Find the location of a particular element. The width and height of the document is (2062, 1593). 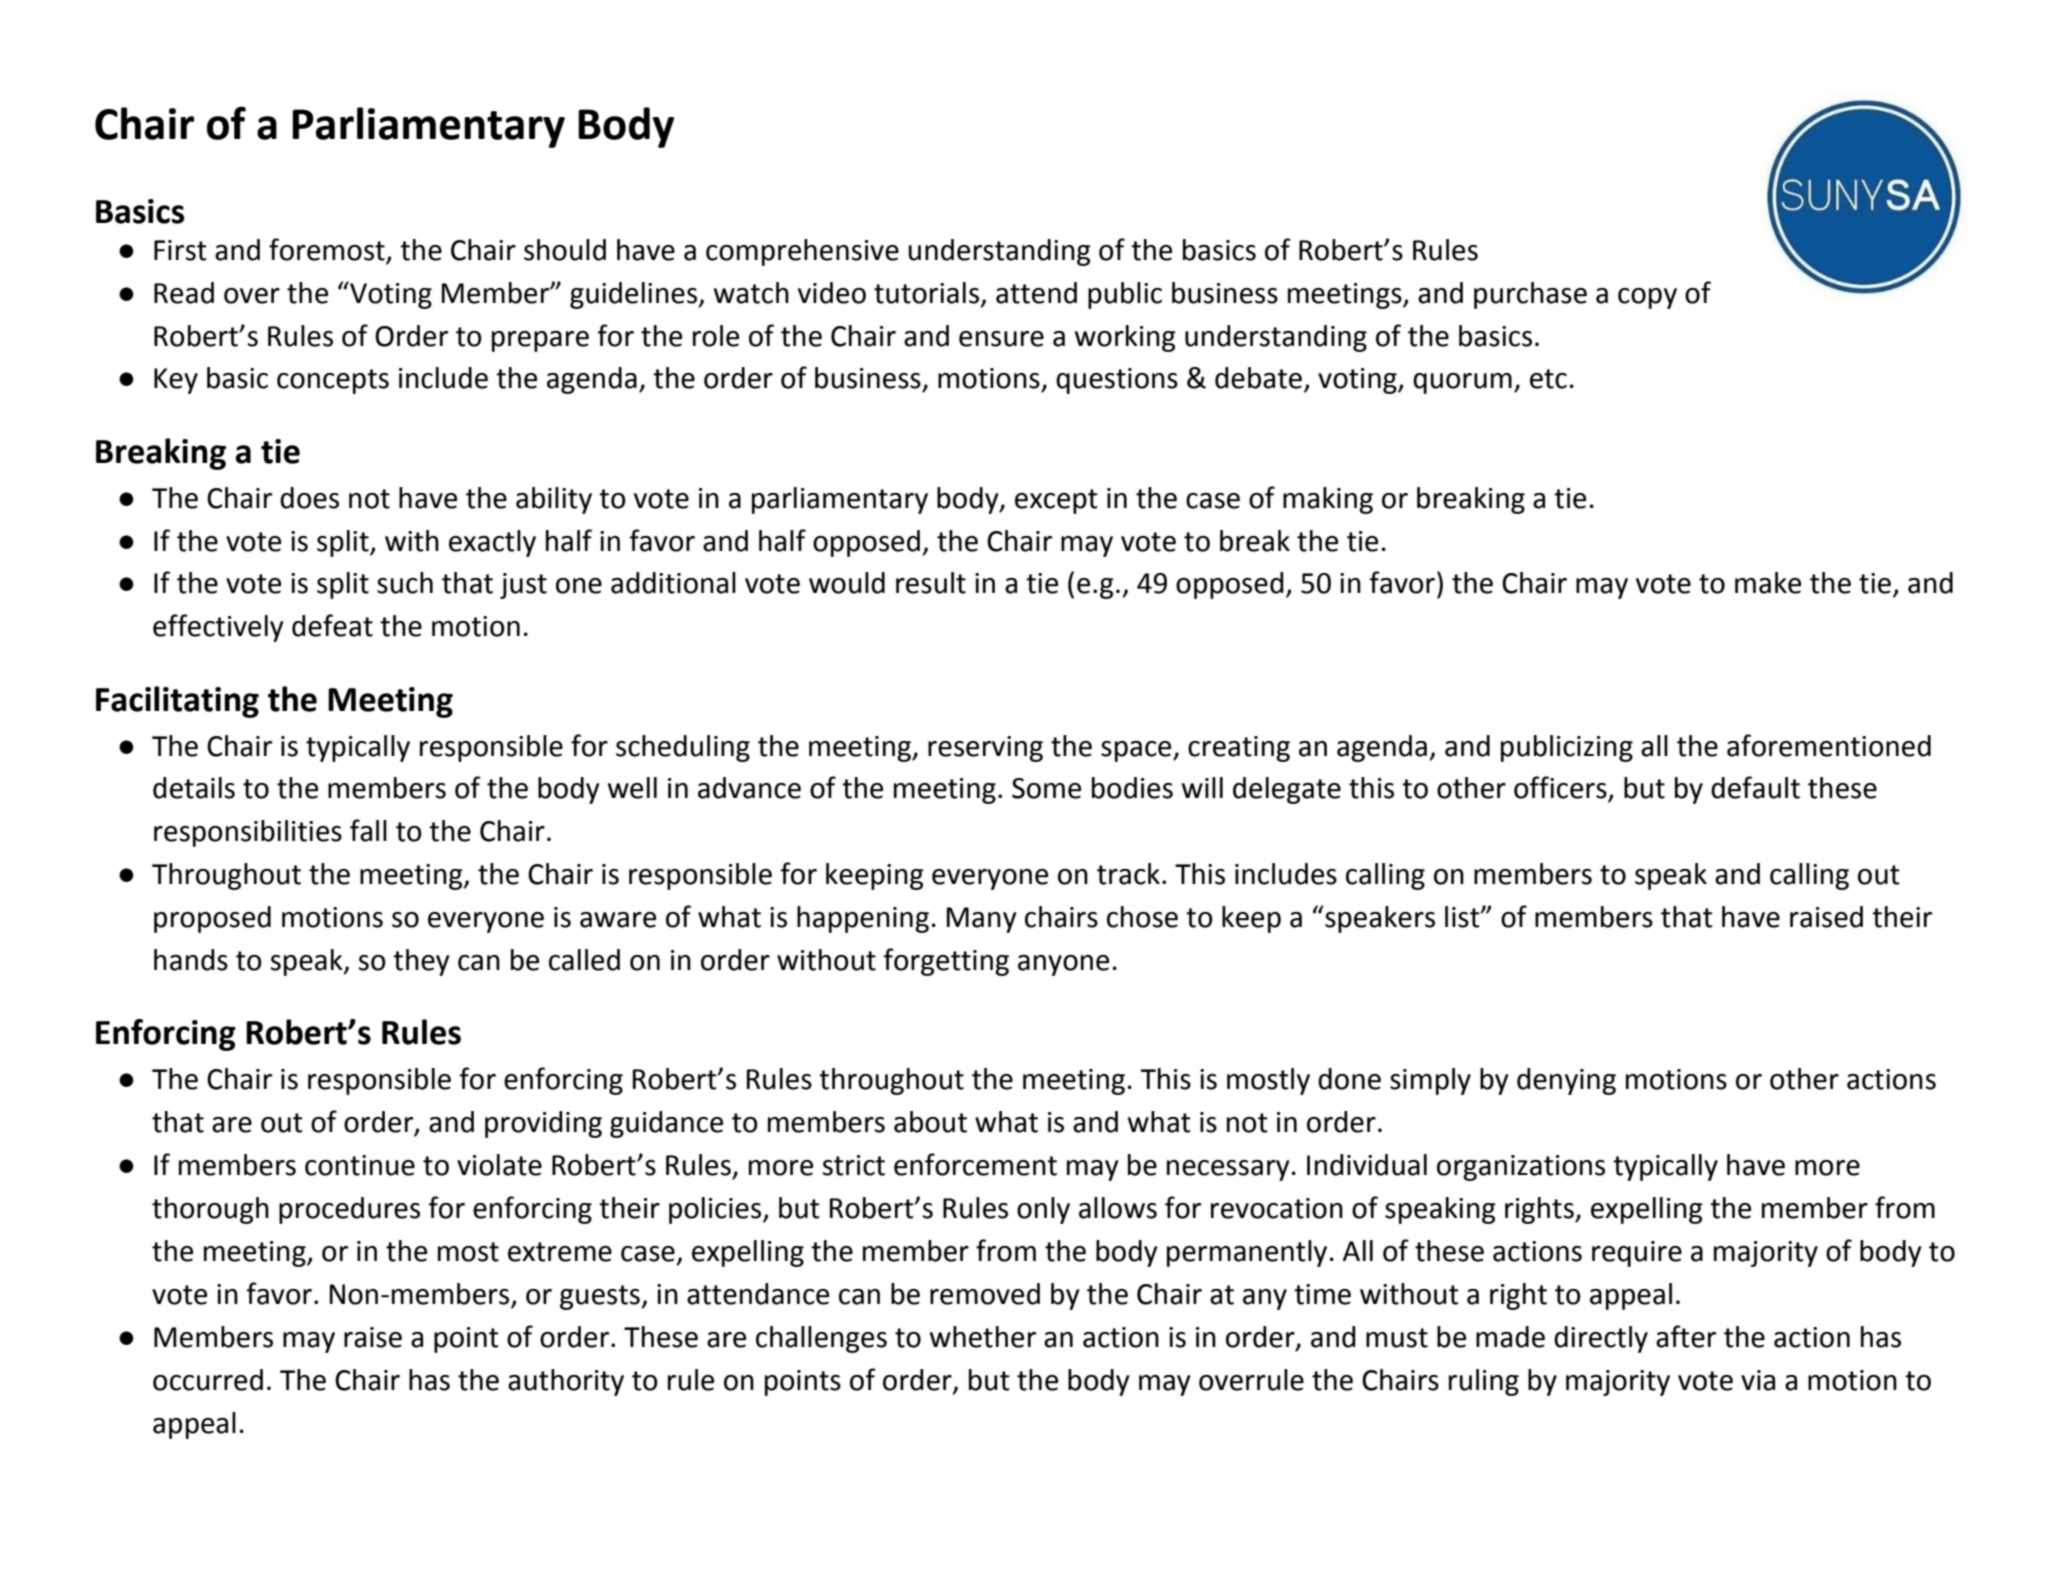

Read is located at coordinates (184, 293).
